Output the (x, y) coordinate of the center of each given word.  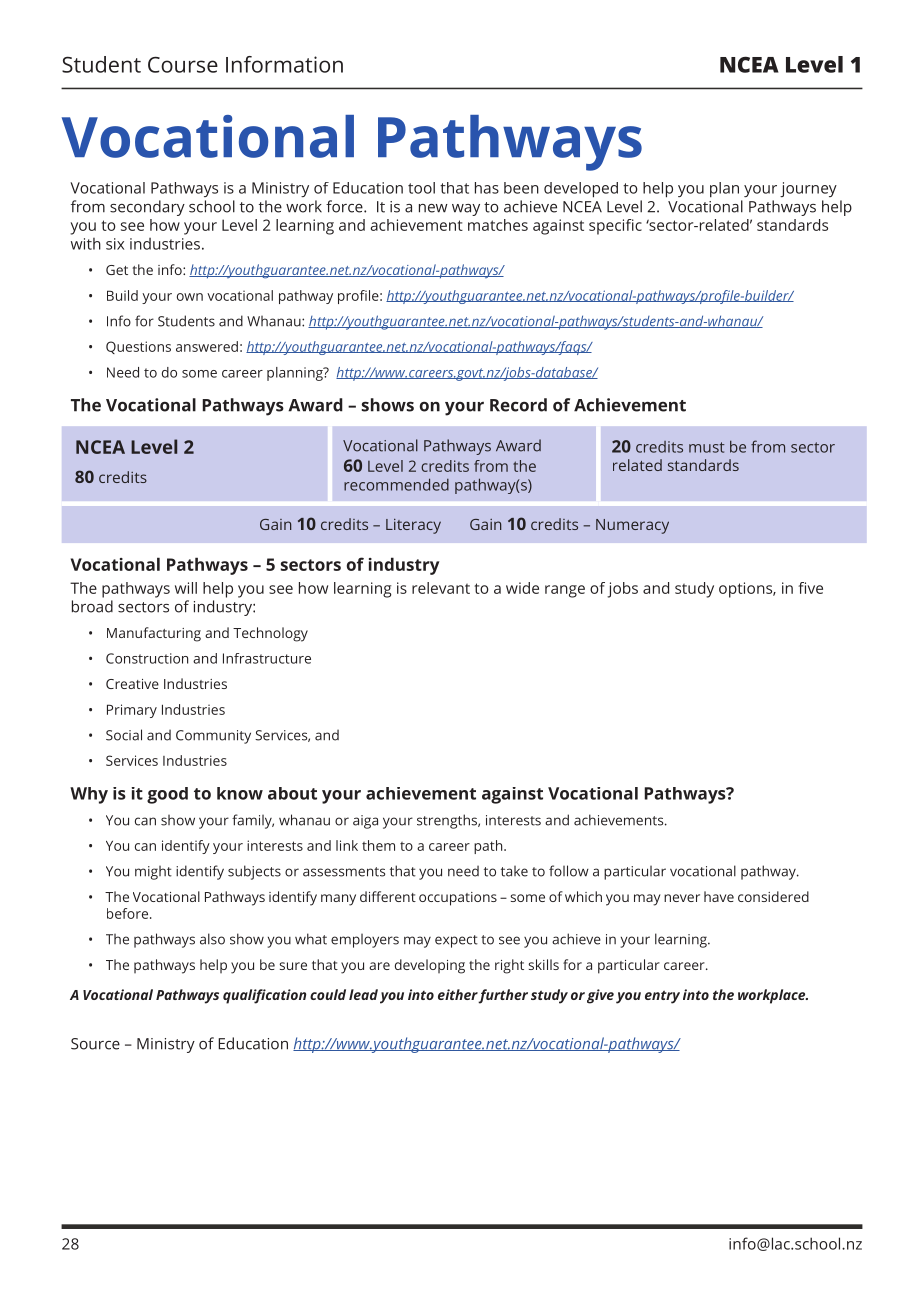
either (458, 994)
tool (421, 188)
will (186, 588)
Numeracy (632, 526)
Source (95, 1044)
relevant (441, 588)
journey (808, 189)
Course (183, 64)
